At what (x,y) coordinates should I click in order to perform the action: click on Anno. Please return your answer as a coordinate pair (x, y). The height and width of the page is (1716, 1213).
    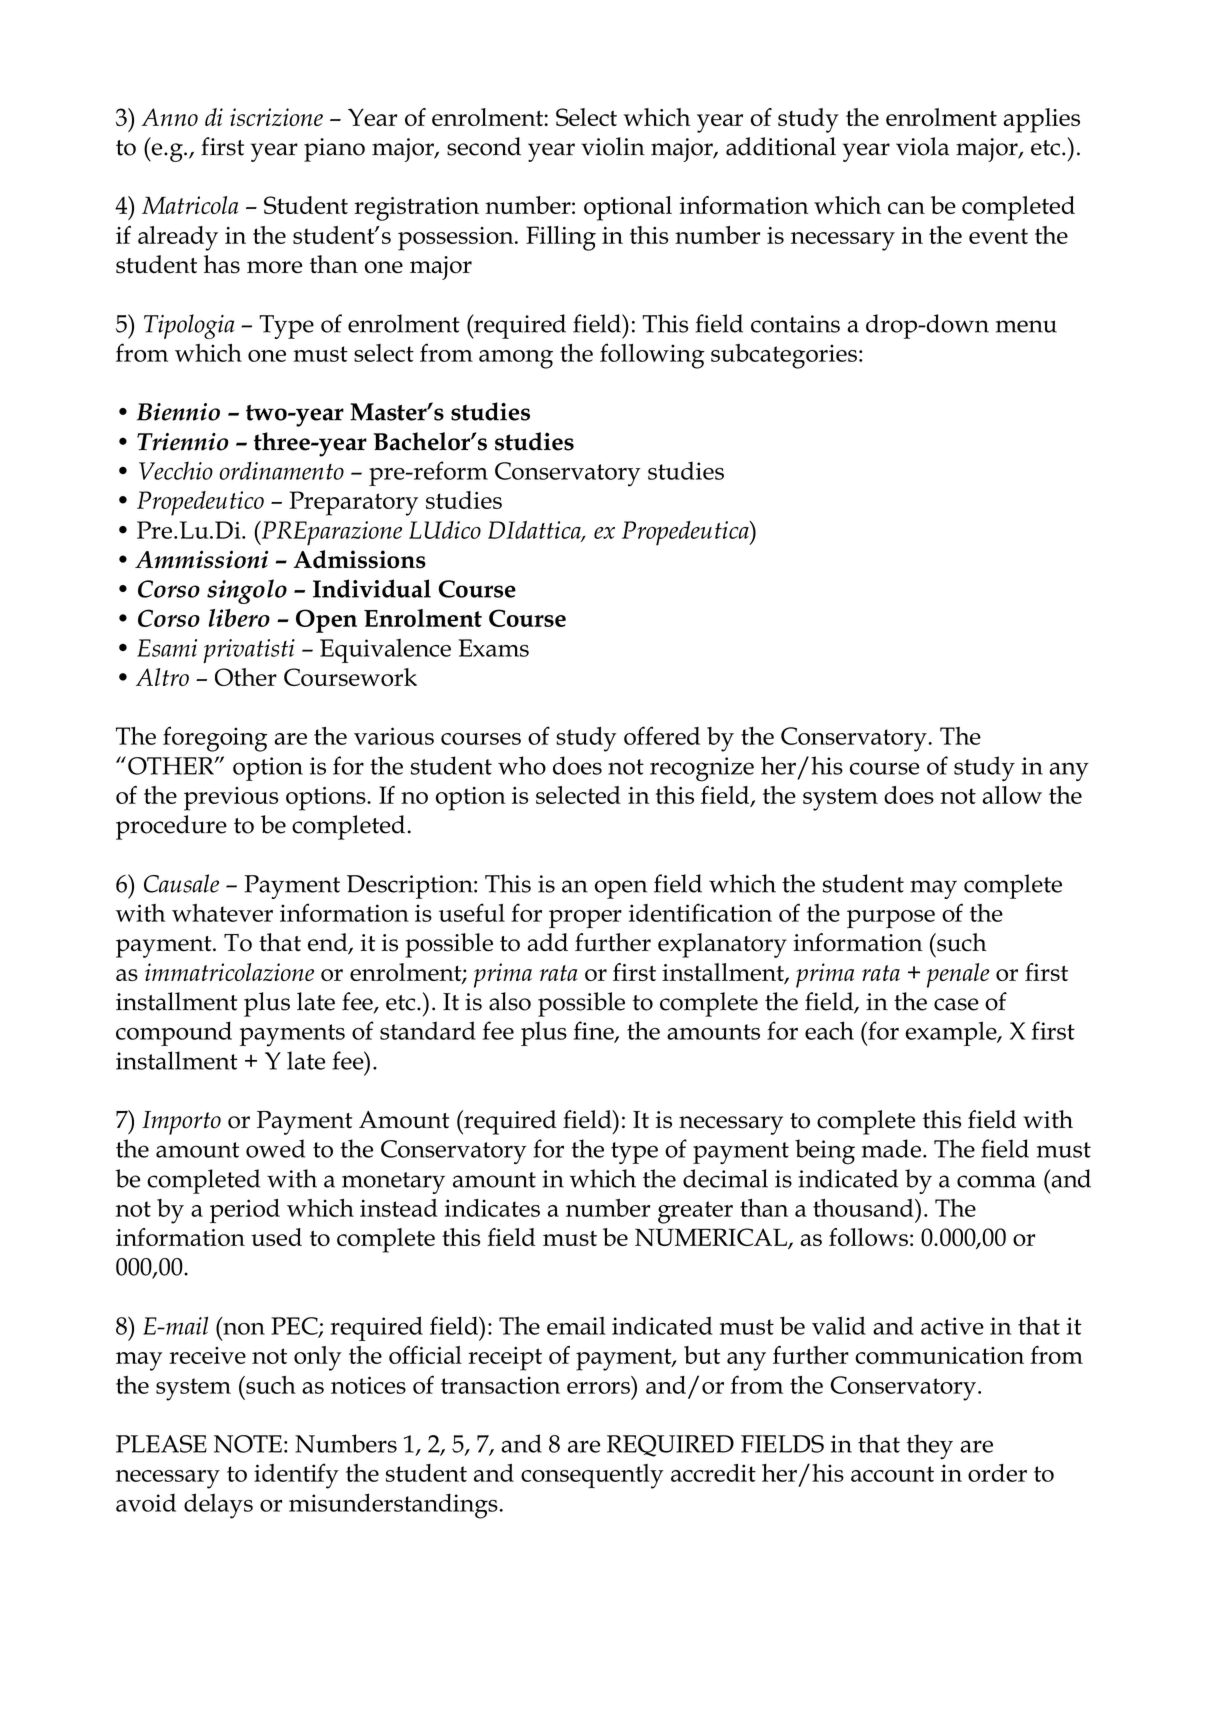
    Looking at the image, I should click on (170, 117).
